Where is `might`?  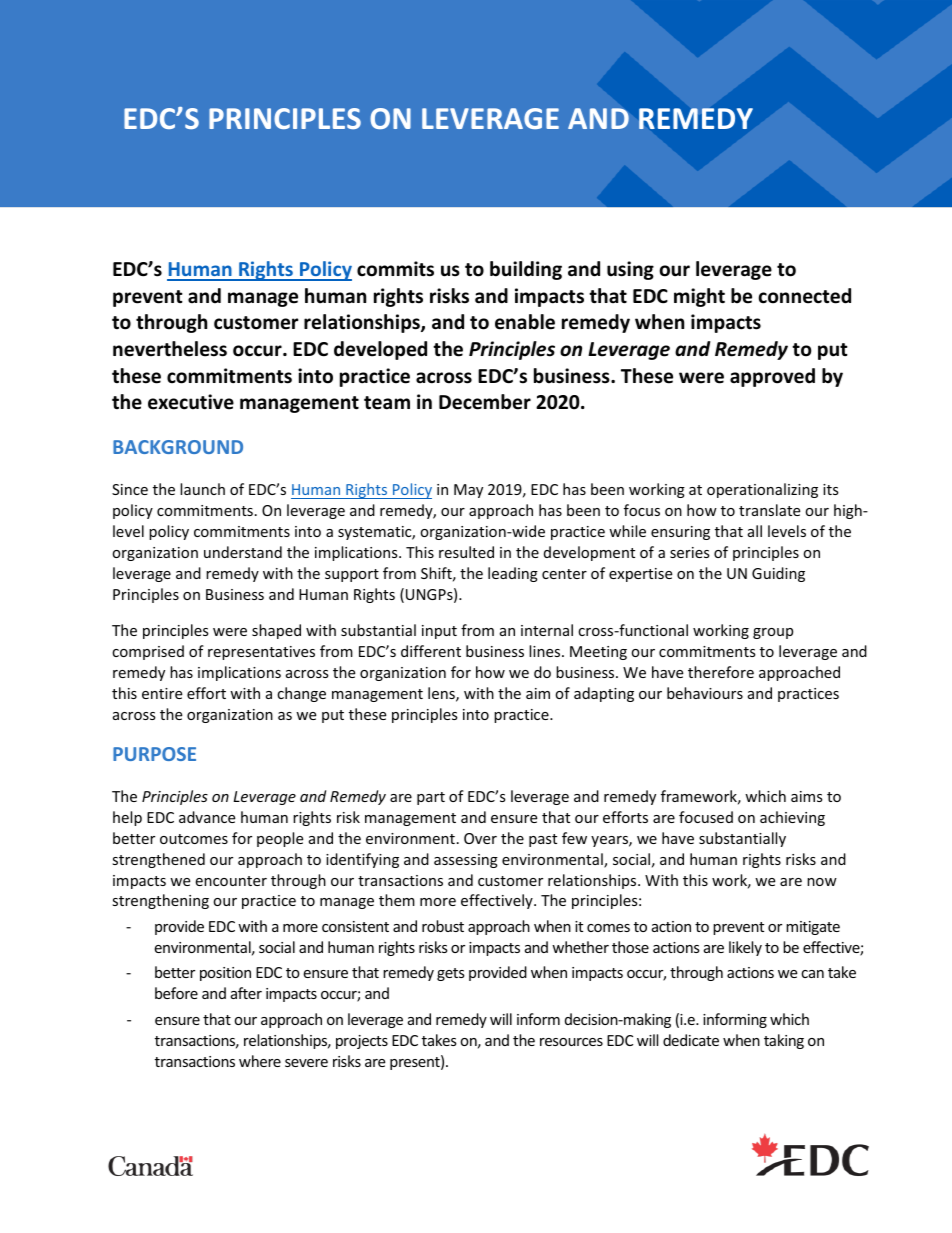 might is located at coordinates (699, 297).
